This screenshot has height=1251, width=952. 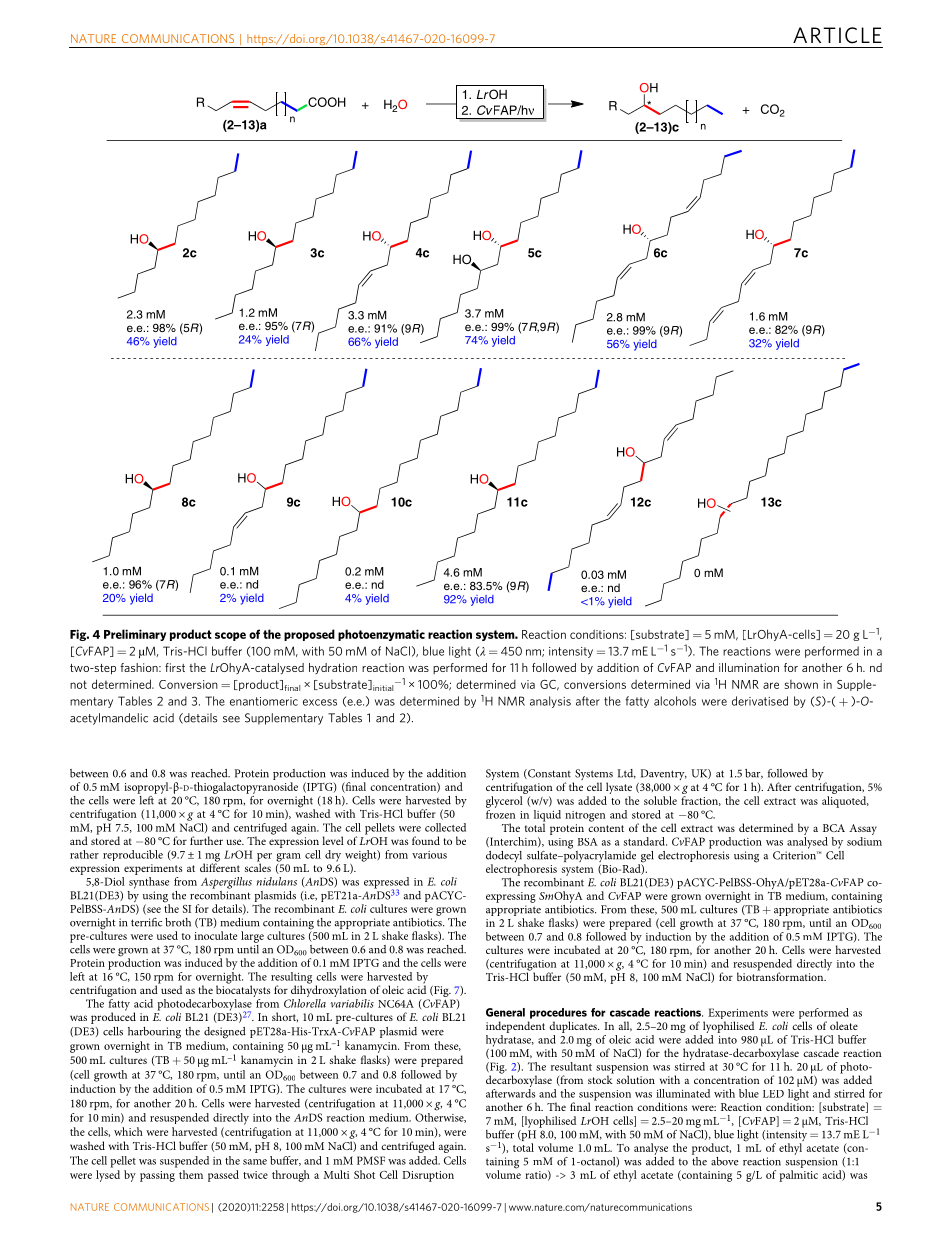 What do you see at coordinates (191, 1174) in the screenshot?
I see `them` at bounding box center [191, 1174].
